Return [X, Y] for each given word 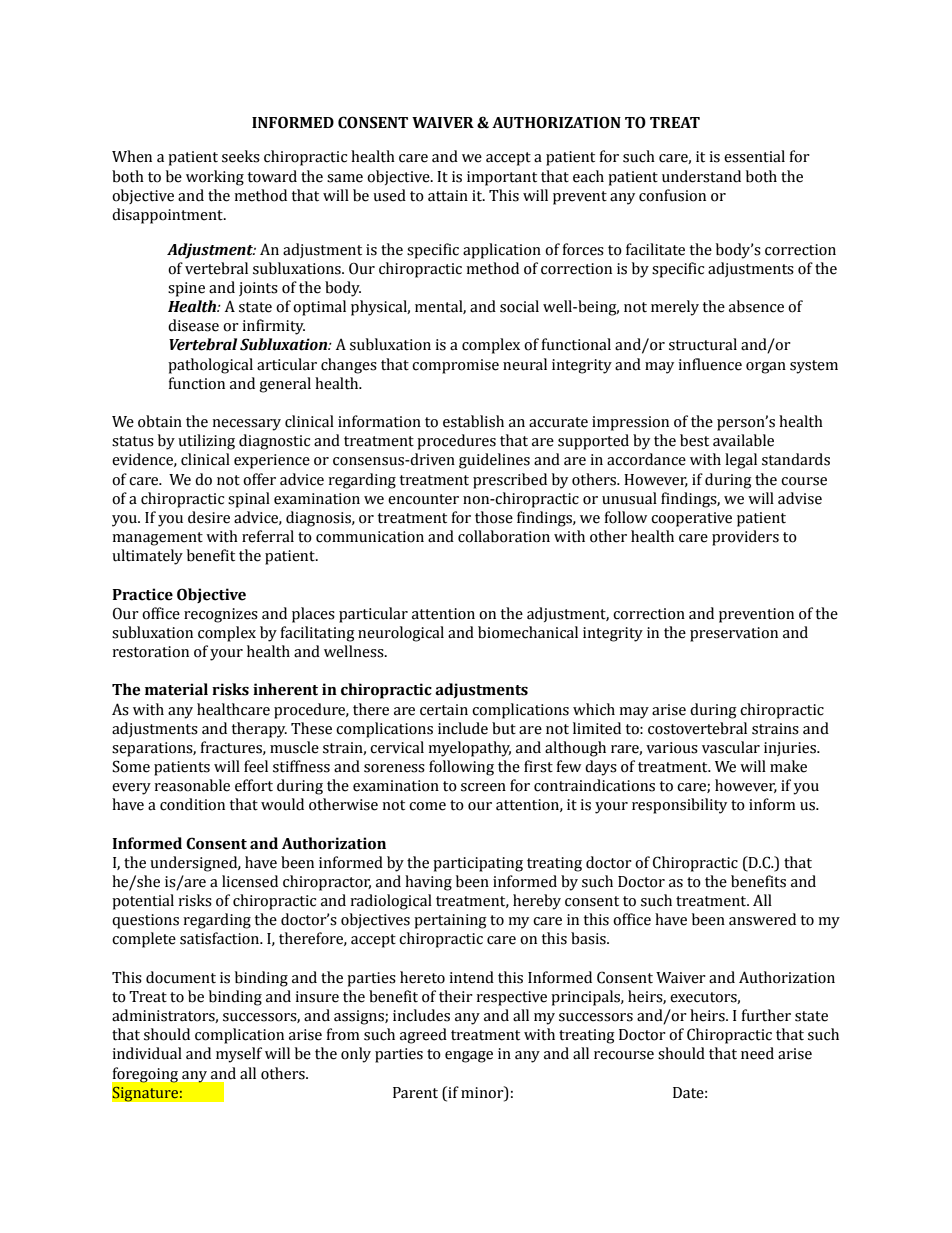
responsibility [679, 806]
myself [239, 1055]
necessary [246, 425]
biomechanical [528, 632]
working [215, 178]
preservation [734, 634]
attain [448, 196]
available [743, 440]
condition [192, 804]
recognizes [221, 615]
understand [701, 176]
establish [473, 421]
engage [469, 1057]
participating [478, 864]
